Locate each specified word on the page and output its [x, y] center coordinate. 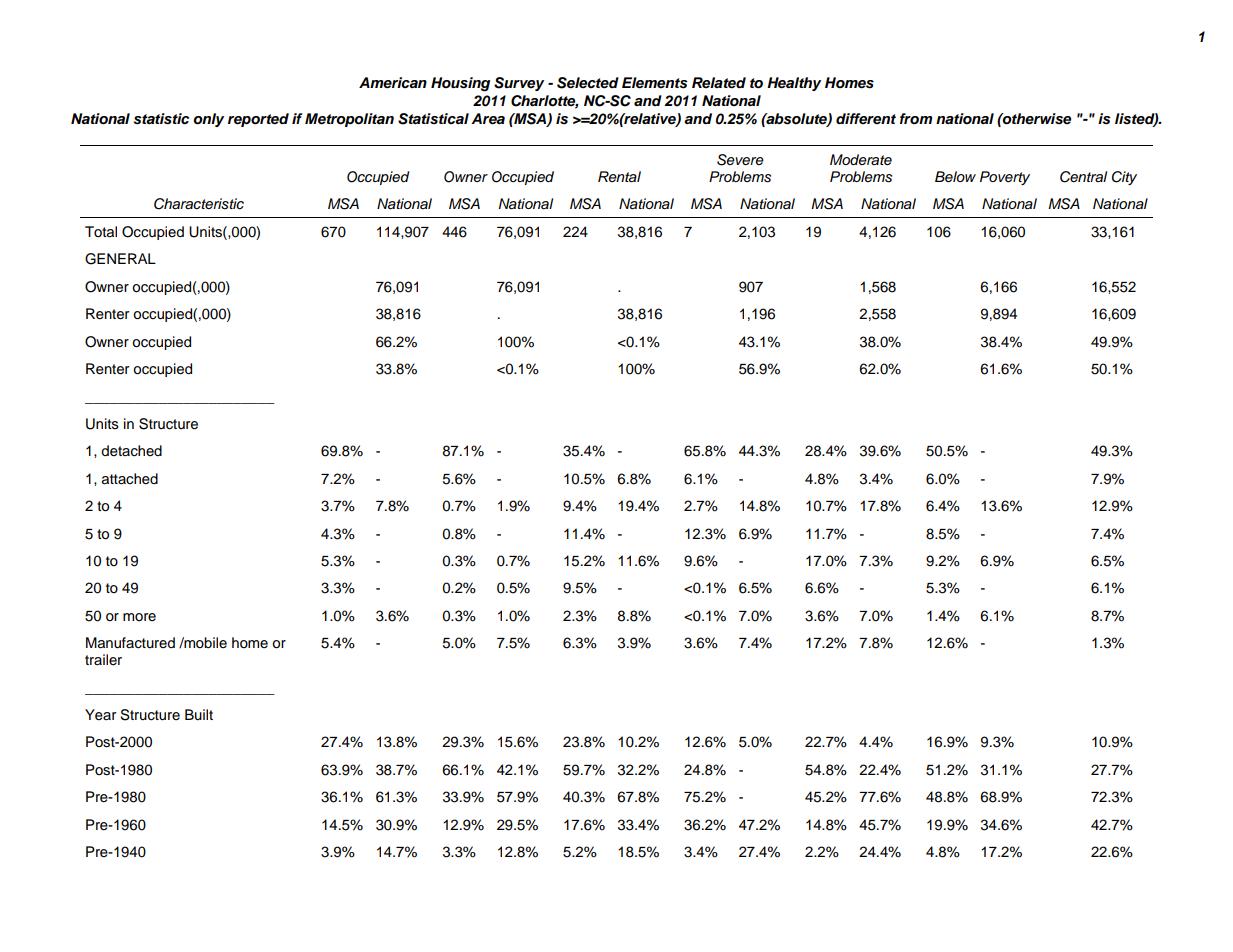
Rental [619, 177]
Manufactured [130, 643]
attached [130, 479]
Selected [588, 83]
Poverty [1005, 178]
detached [131, 451]
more [139, 617]
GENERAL [120, 259]
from [916, 119]
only [208, 120]
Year [100, 715]
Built [199, 715]
